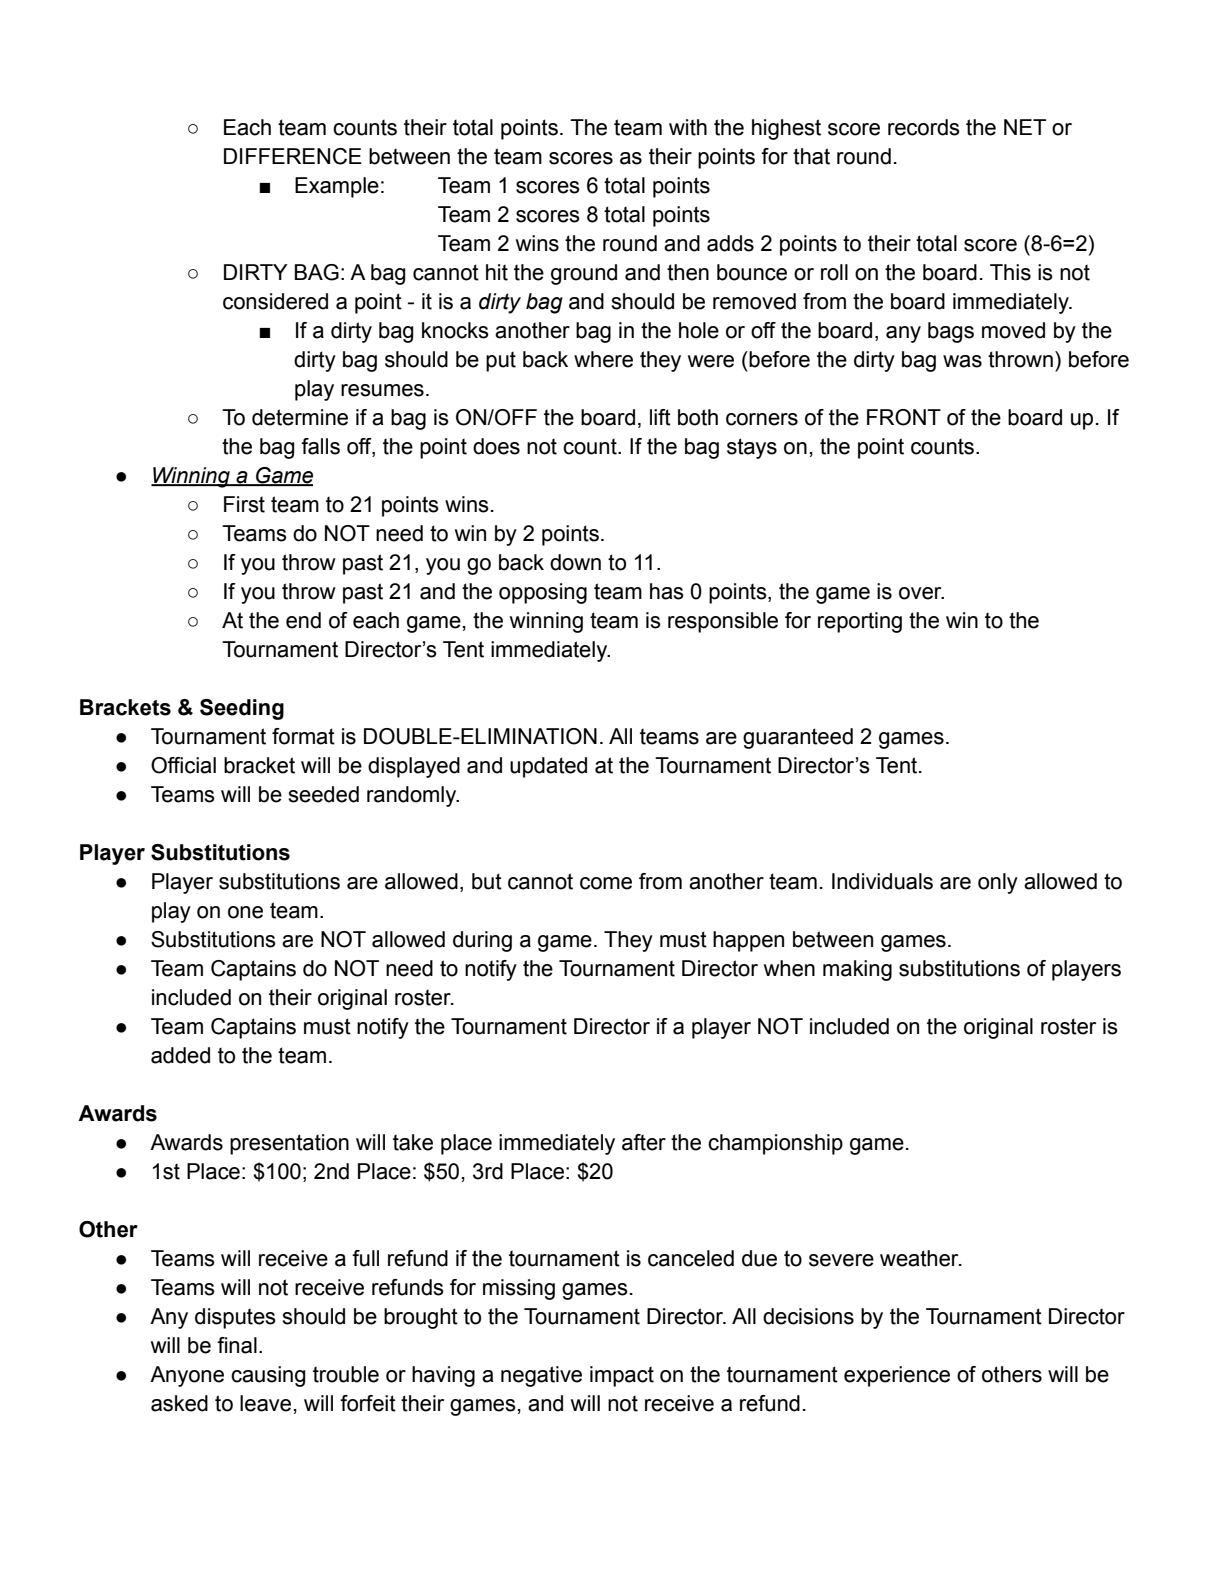 This page has height=1578, width=1220. What do you see at coordinates (268, 1376) in the page?
I see `causing` at bounding box center [268, 1376].
